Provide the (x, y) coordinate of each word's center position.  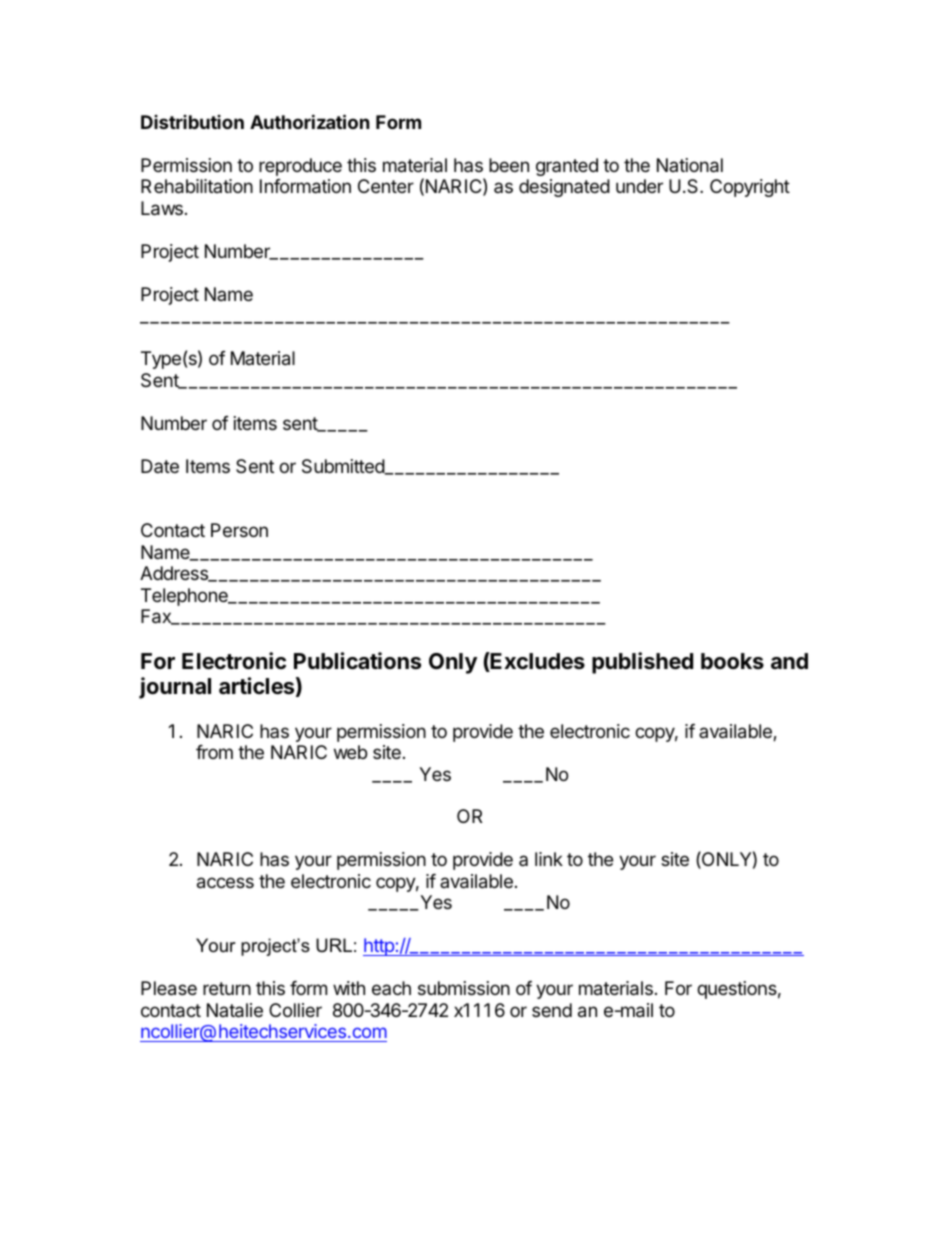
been (509, 165)
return (227, 988)
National (690, 165)
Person (239, 530)
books (732, 661)
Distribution (192, 122)
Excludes (537, 662)
